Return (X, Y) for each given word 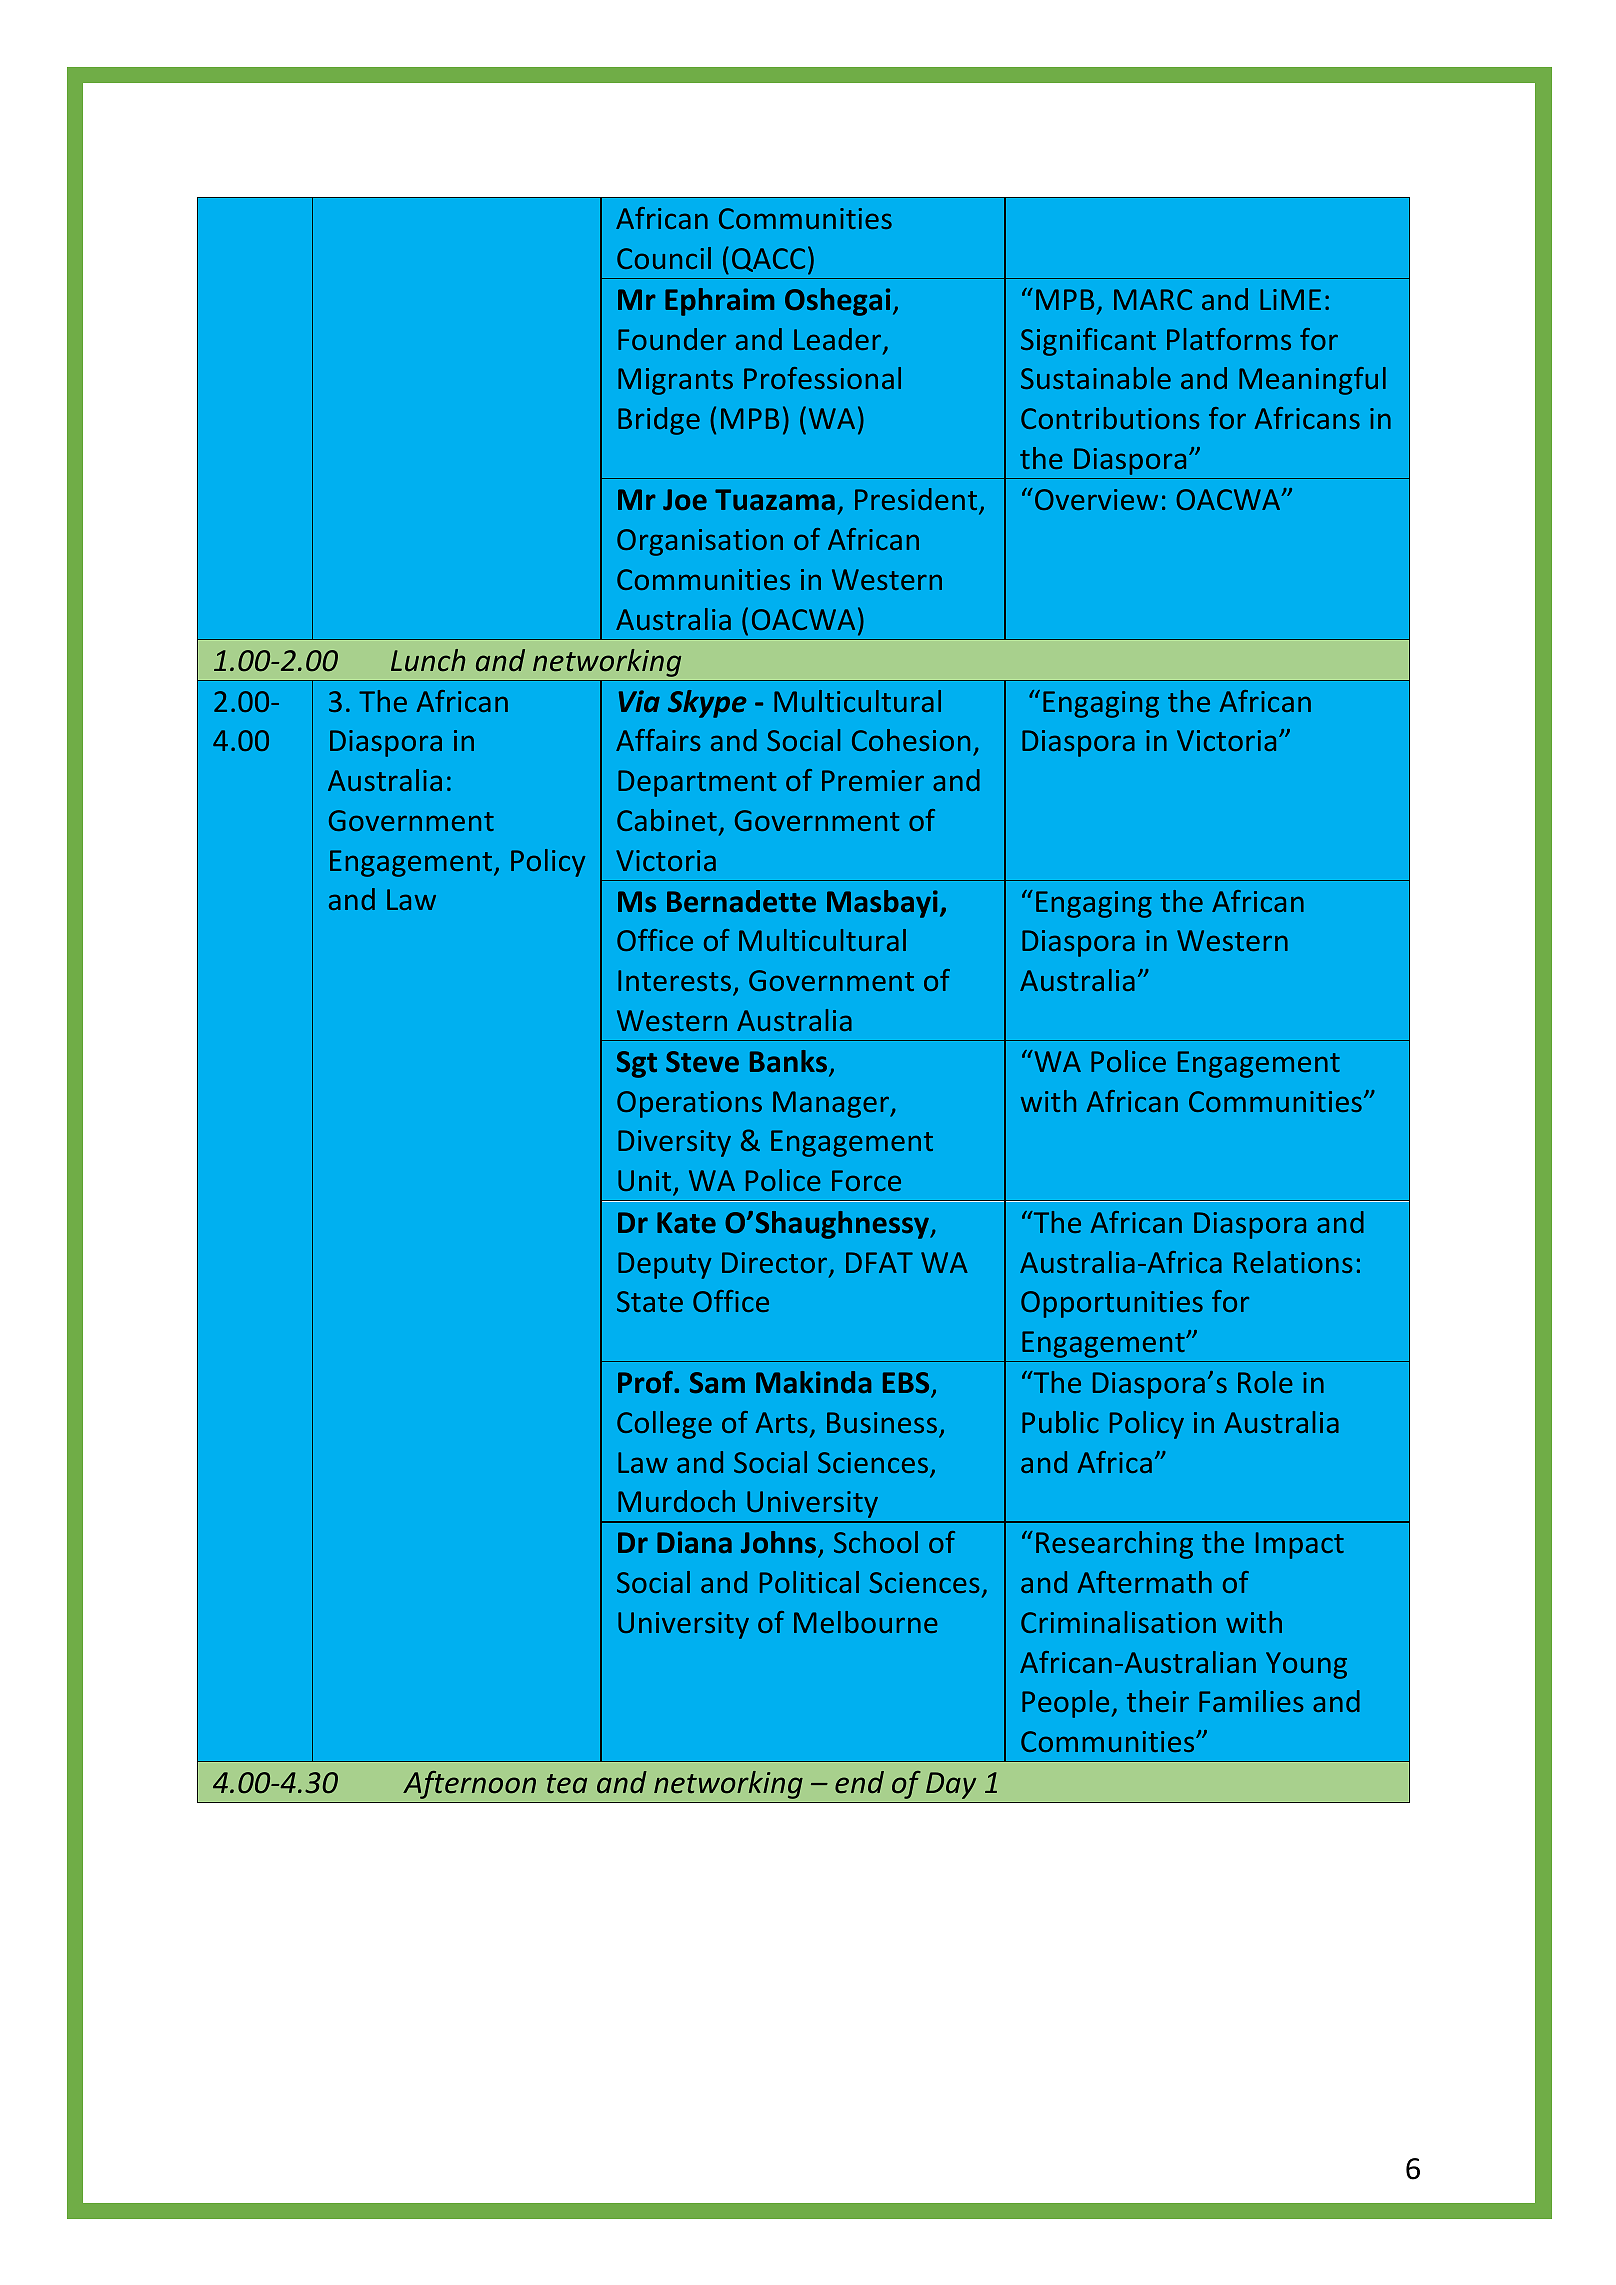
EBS (906, 1383)
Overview (1096, 499)
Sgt (637, 1064)
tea (567, 1784)
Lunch (428, 660)
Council (664, 258)
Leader (839, 340)
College (664, 1425)
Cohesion (911, 740)
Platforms (1229, 339)
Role (1265, 1382)
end (859, 1782)
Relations (1293, 1262)
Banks (790, 1062)
